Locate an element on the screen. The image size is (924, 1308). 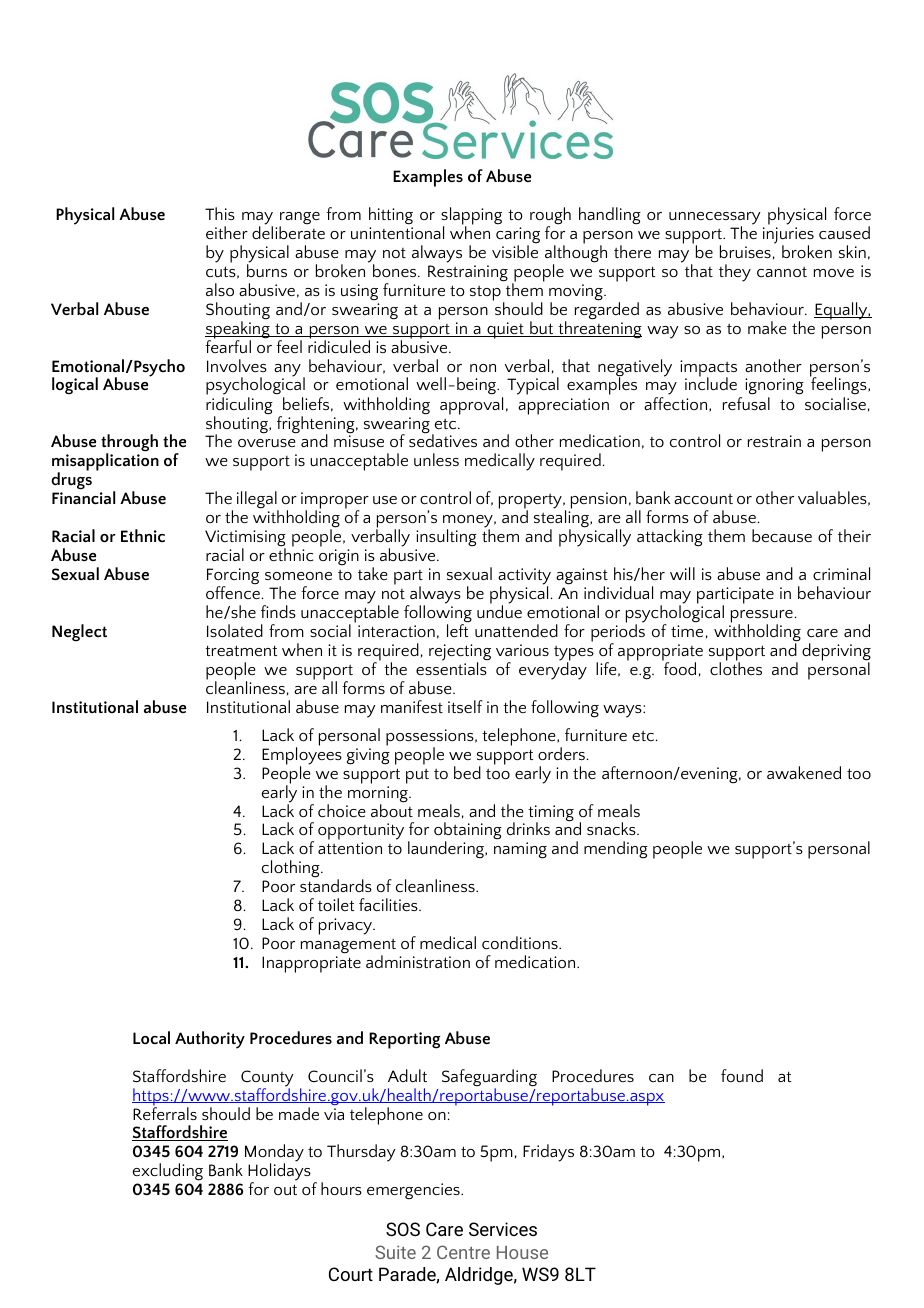
bruises is located at coordinates (745, 251).
